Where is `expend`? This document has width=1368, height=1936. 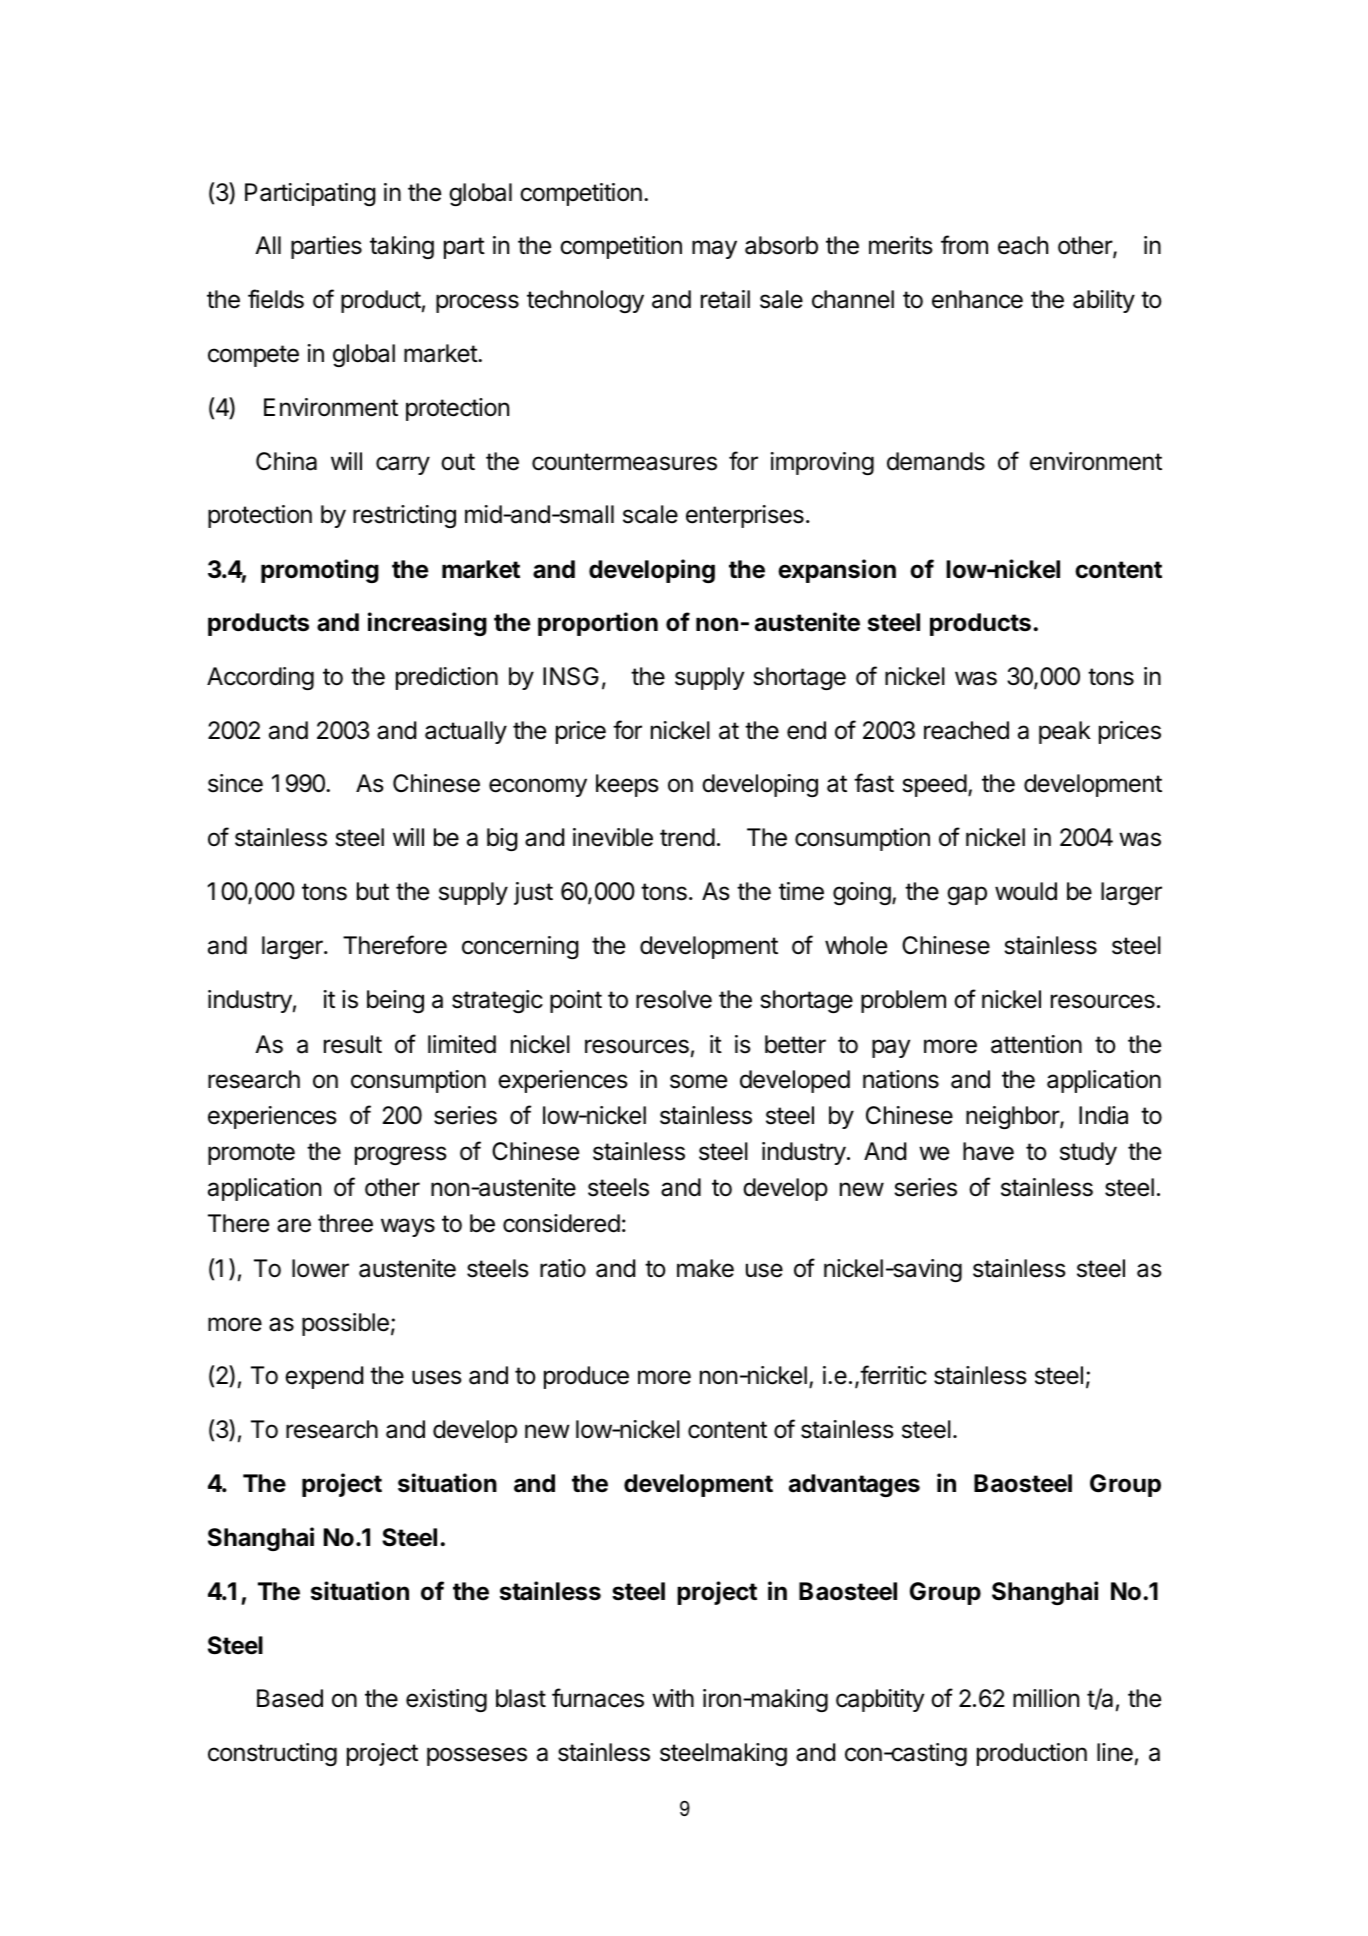
expend is located at coordinates (324, 1377).
